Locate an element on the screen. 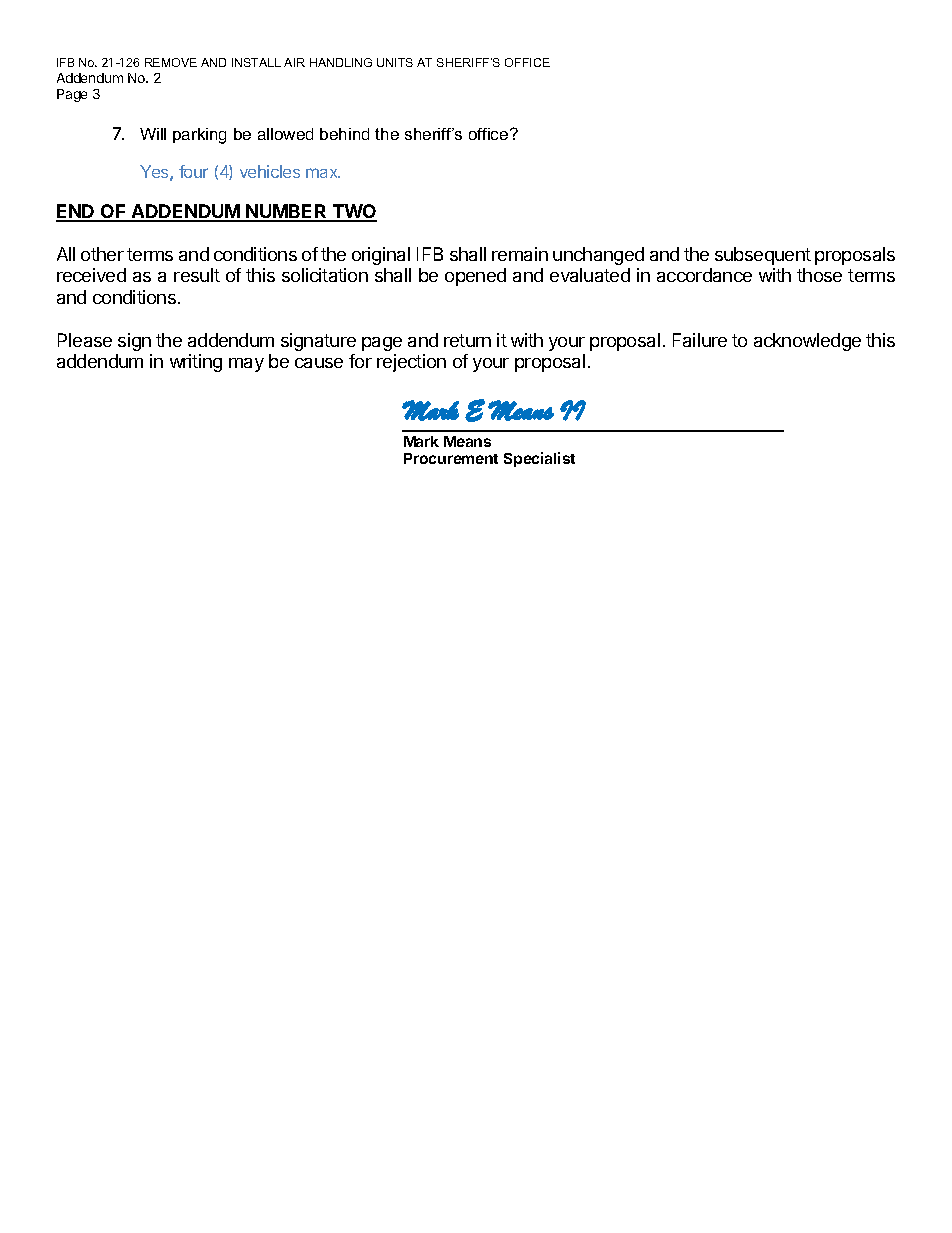  Specialist is located at coordinates (539, 459).
